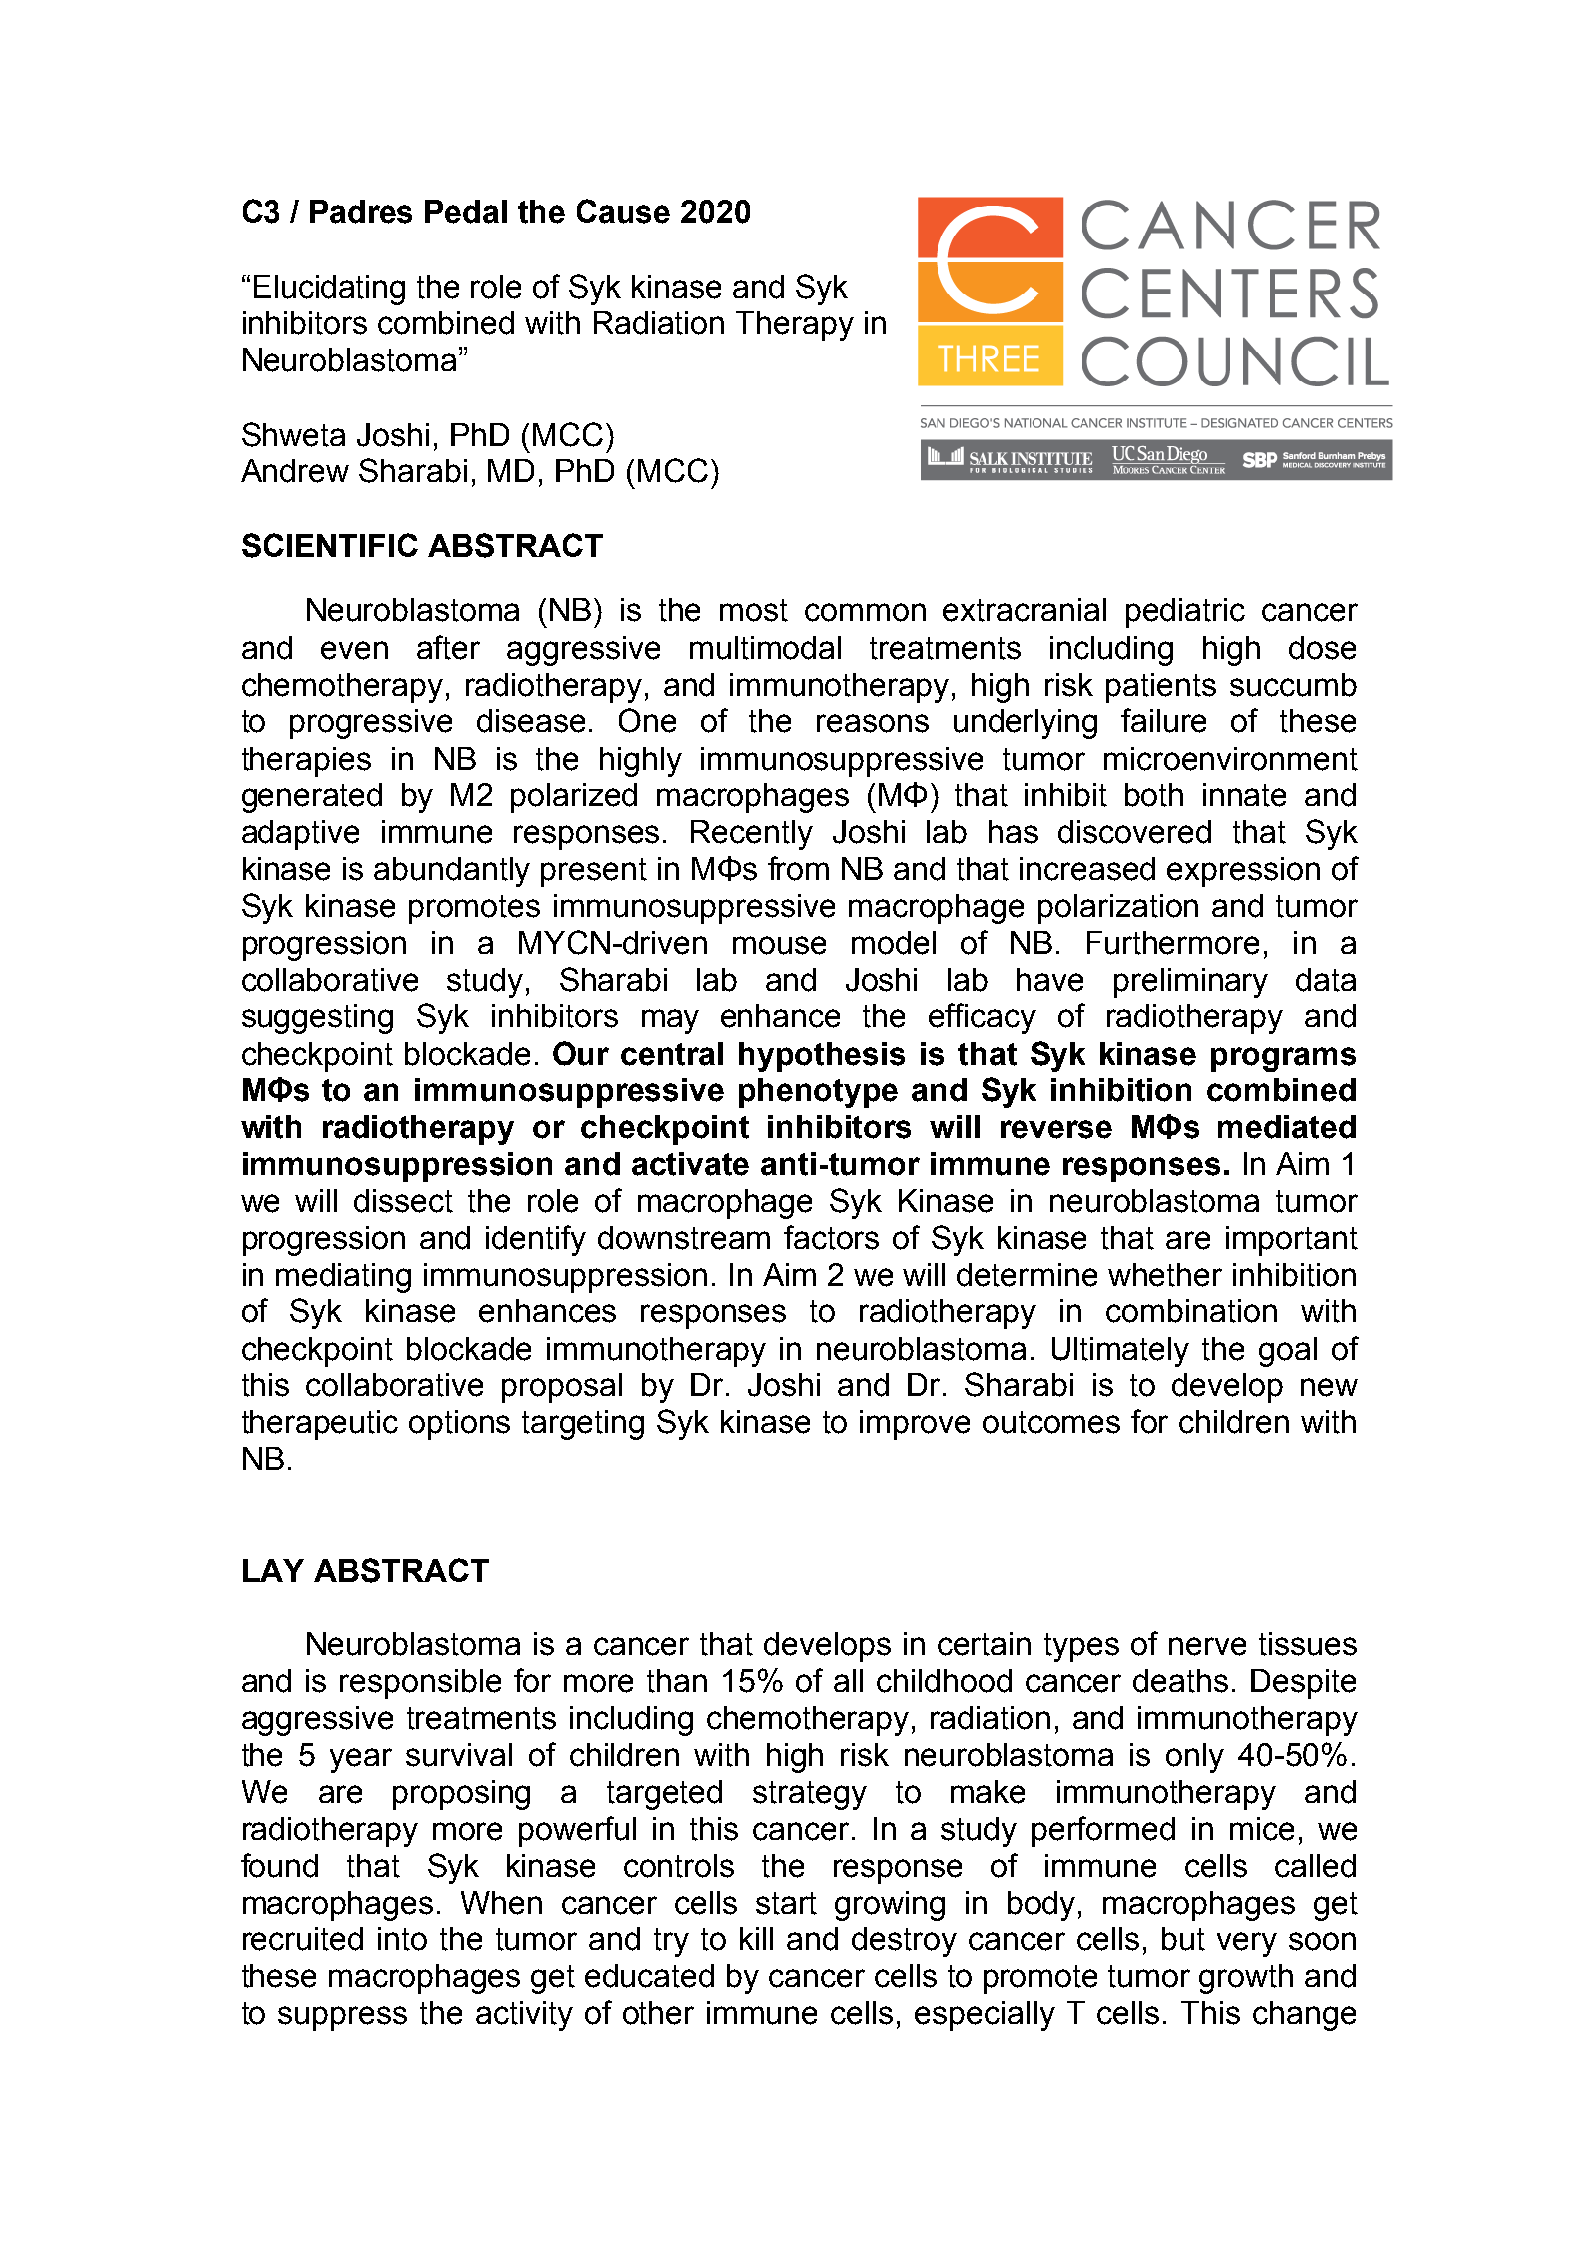 The height and width of the page is (2250, 1590). Describe the element at coordinates (402, 1939) in the page. I see `into` at that location.
